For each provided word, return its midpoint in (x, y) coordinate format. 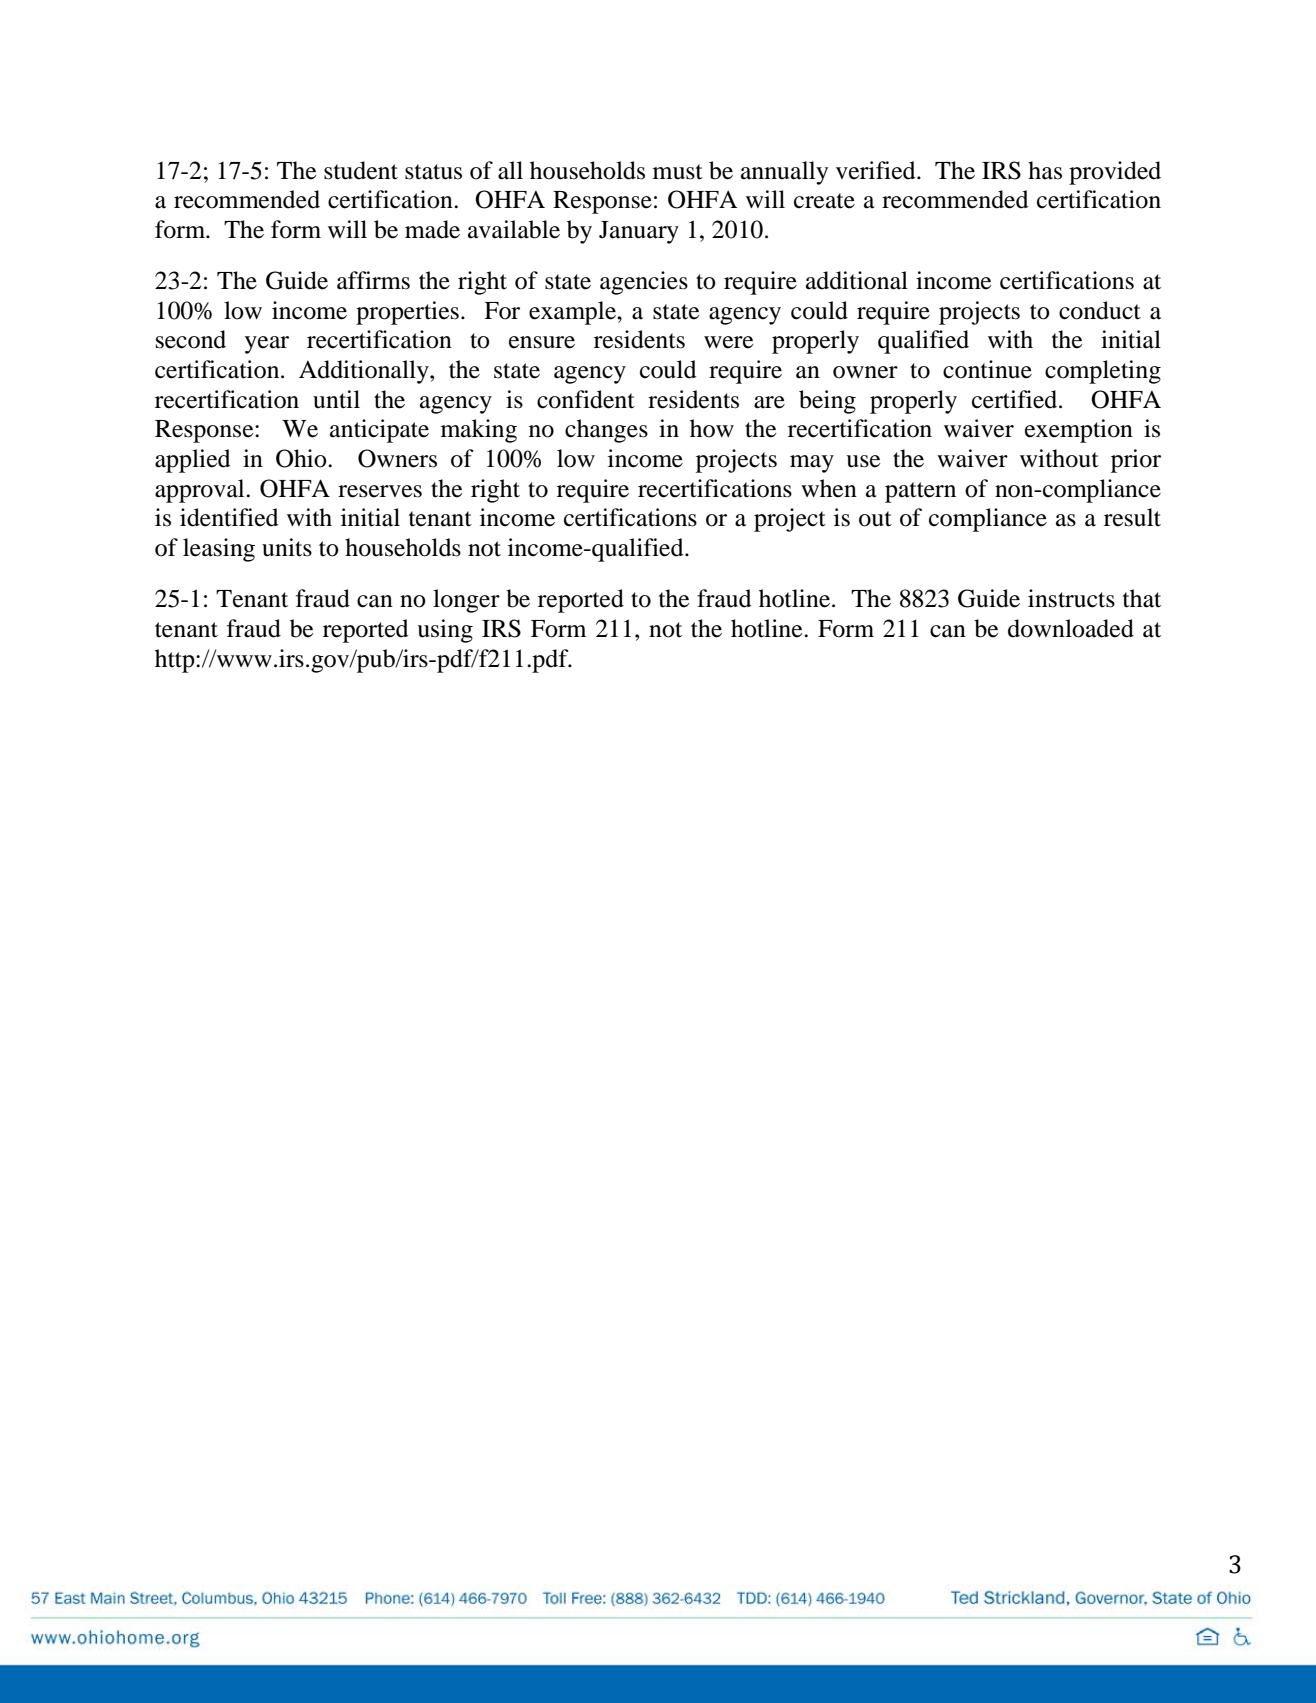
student (361, 170)
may (812, 464)
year (267, 345)
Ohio (302, 458)
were (728, 342)
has (1045, 170)
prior (1136, 461)
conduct (1100, 310)
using (445, 631)
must (678, 172)
